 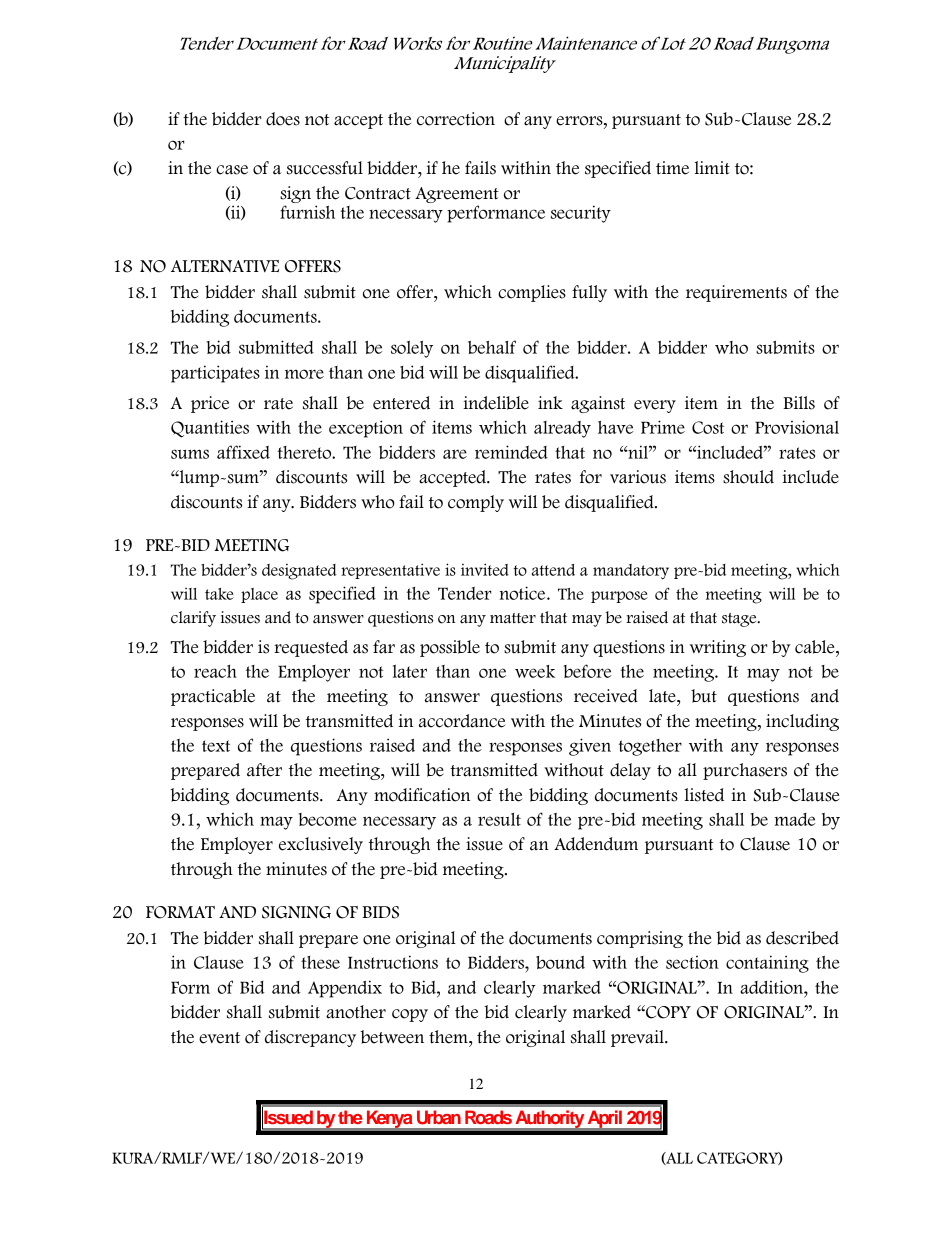 I want to click on after, so click(x=264, y=770).
